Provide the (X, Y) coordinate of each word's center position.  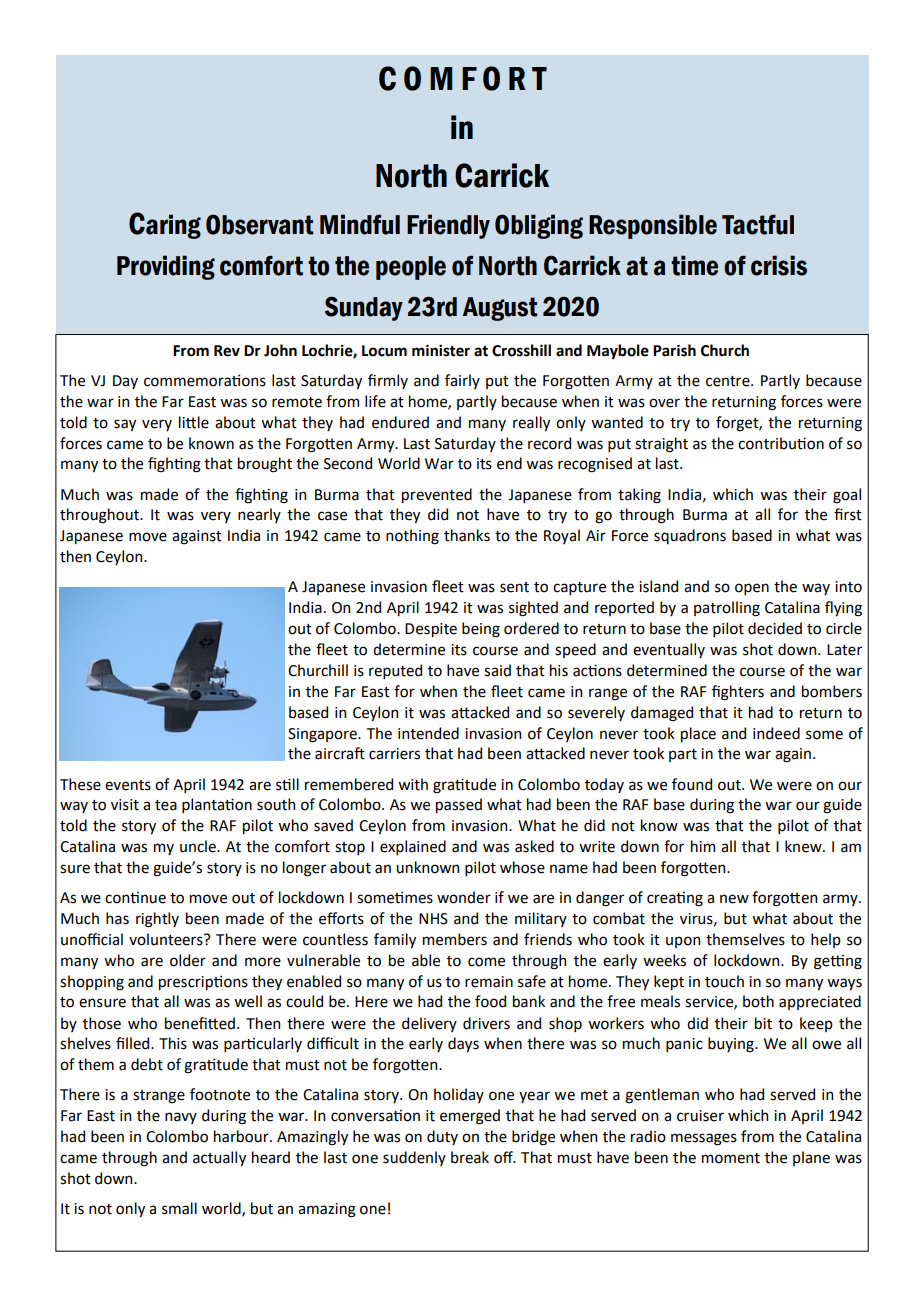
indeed (776, 733)
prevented (437, 495)
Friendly (448, 226)
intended (428, 733)
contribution (781, 443)
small (179, 1208)
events (128, 785)
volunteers (167, 939)
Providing (166, 267)
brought (265, 465)
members (455, 939)
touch (724, 981)
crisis (779, 265)
